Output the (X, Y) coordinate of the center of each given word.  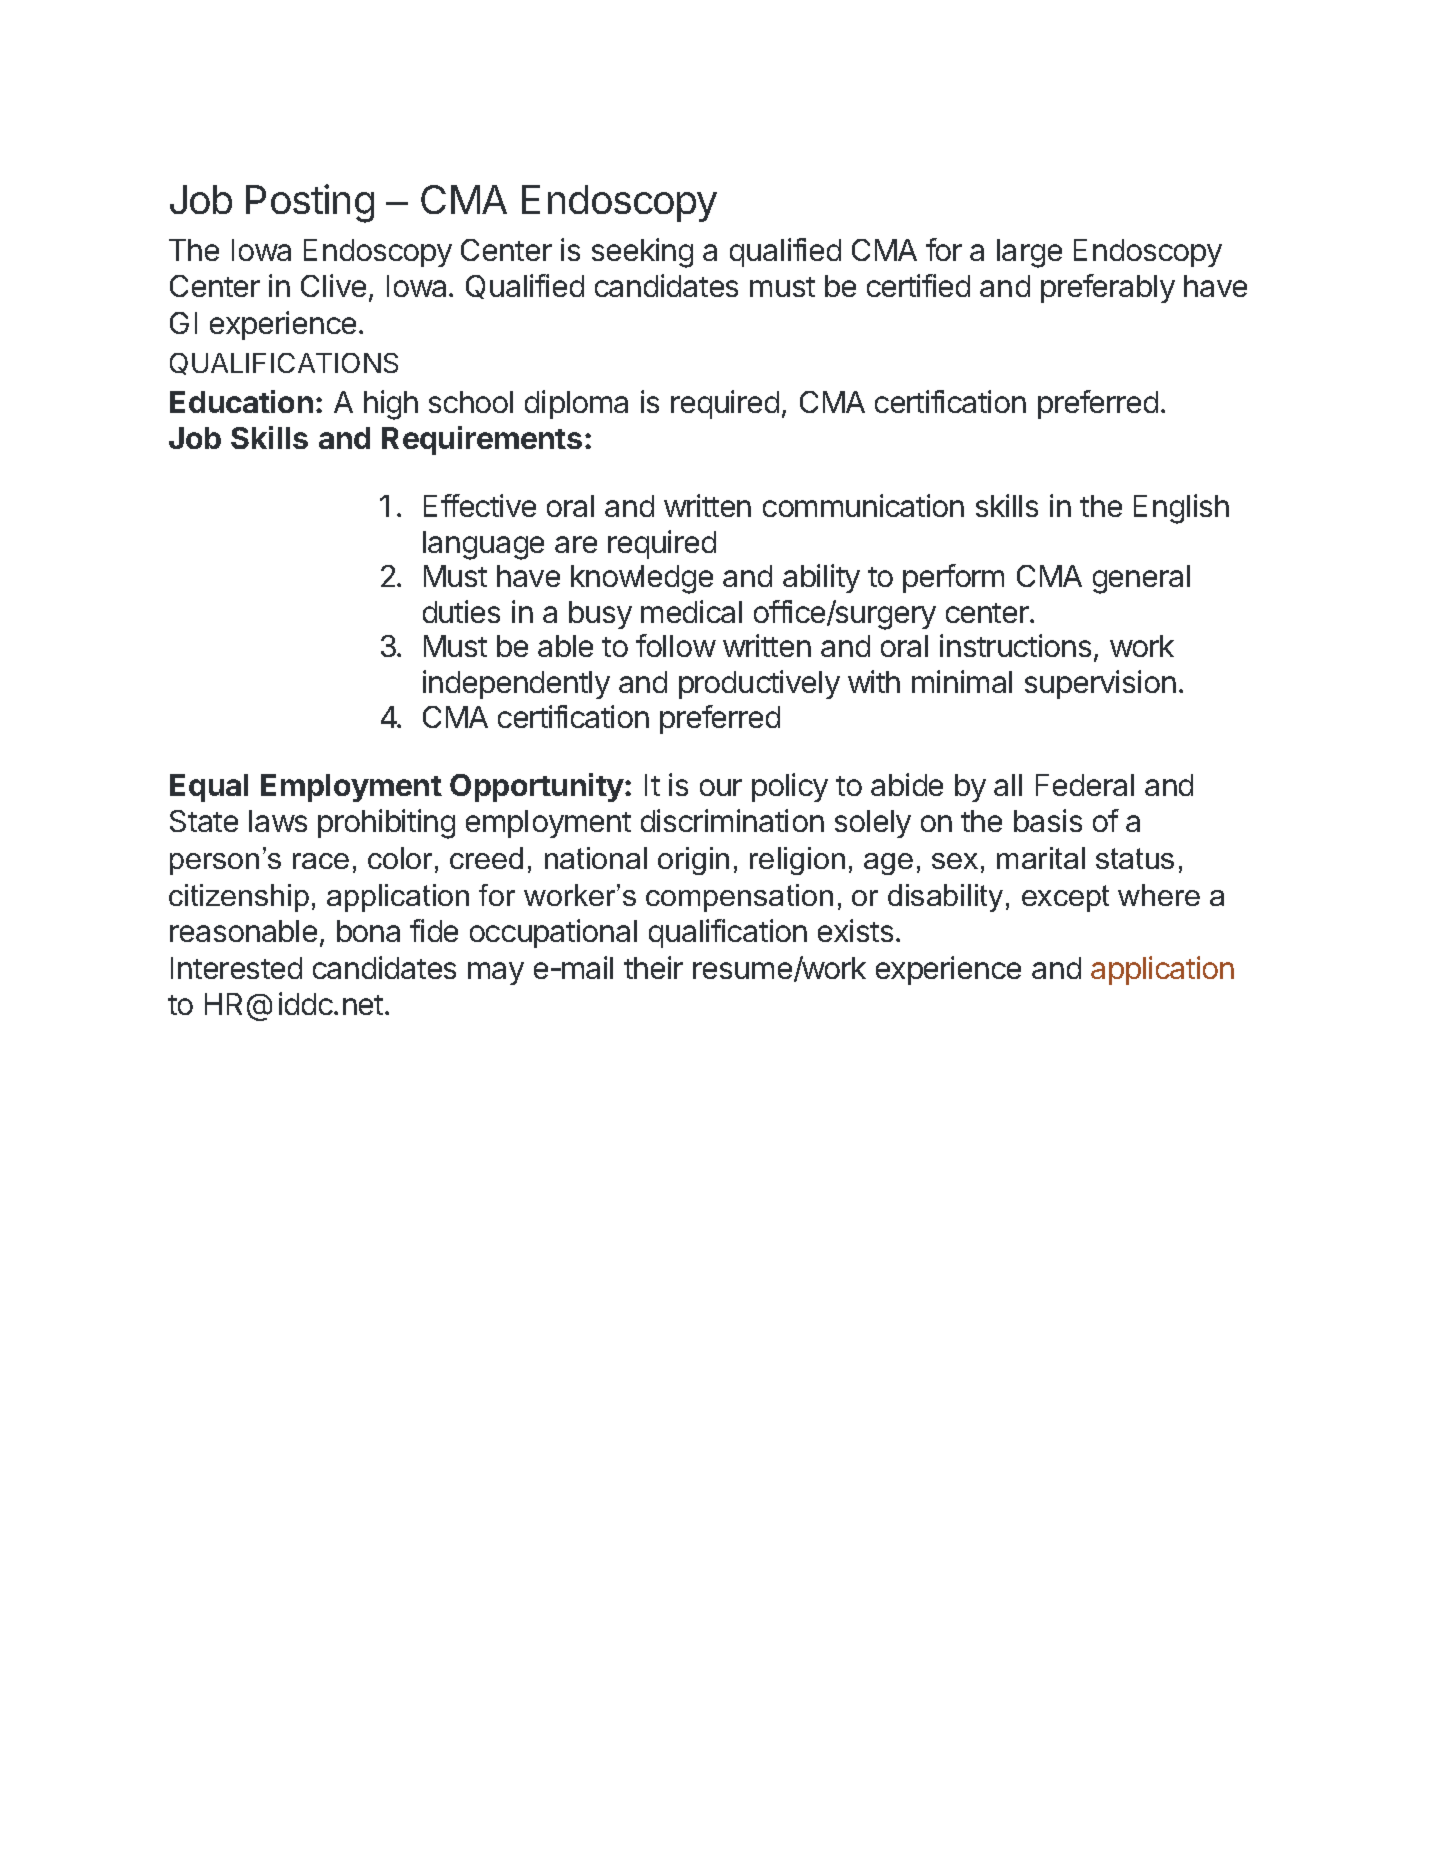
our (721, 787)
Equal (209, 788)
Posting (310, 203)
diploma (576, 404)
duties (461, 611)
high (391, 405)
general (1141, 579)
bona (368, 931)
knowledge (642, 579)
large (1029, 253)
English (1181, 509)
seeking (642, 253)
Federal (1085, 785)
